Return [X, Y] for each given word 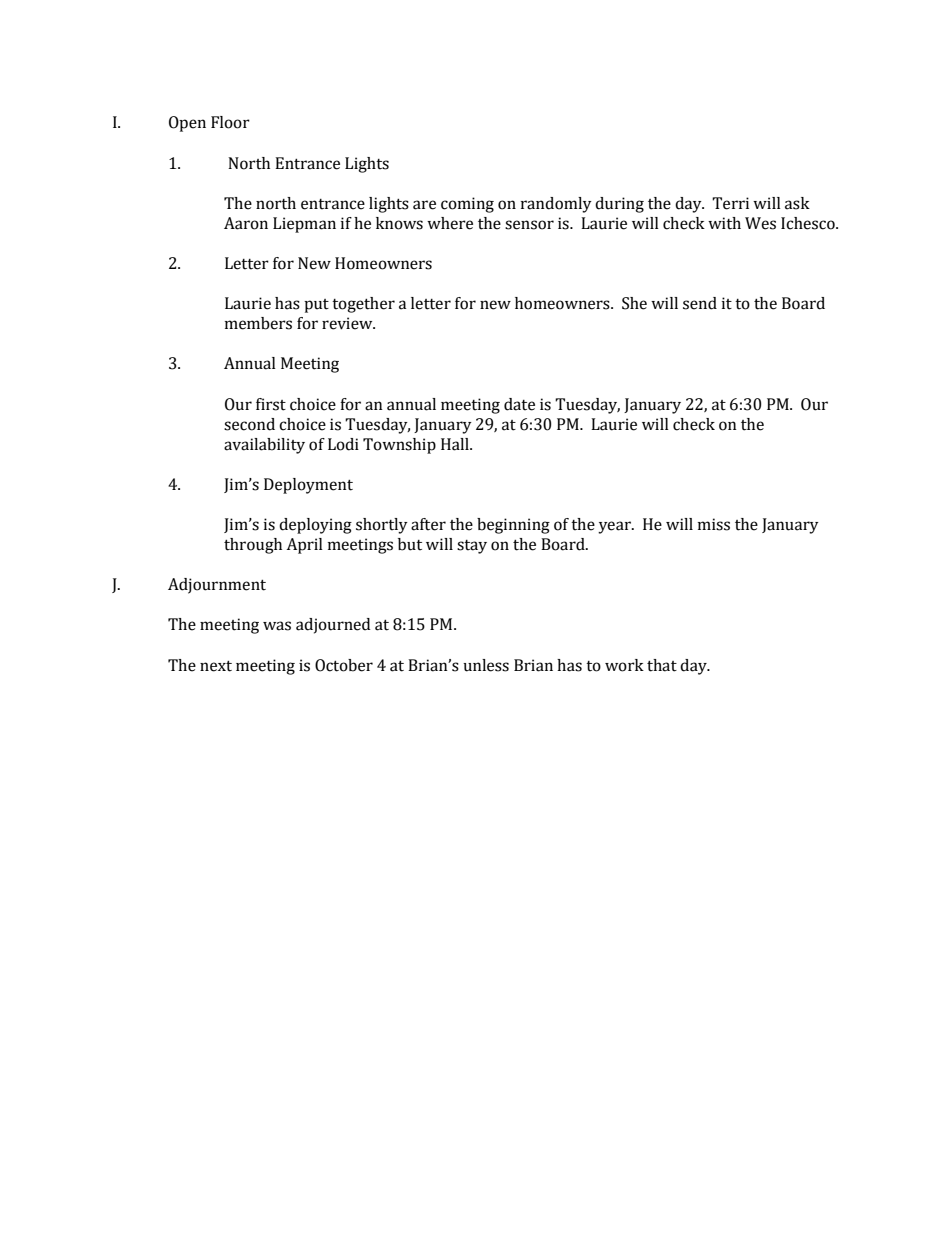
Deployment [308, 486]
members [258, 323]
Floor [230, 122]
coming [467, 205]
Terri [730, 203]
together [363, 305]
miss [714, 524]
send [700, 303]
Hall [456, 444]
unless [486, 665]
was [277, 626]
